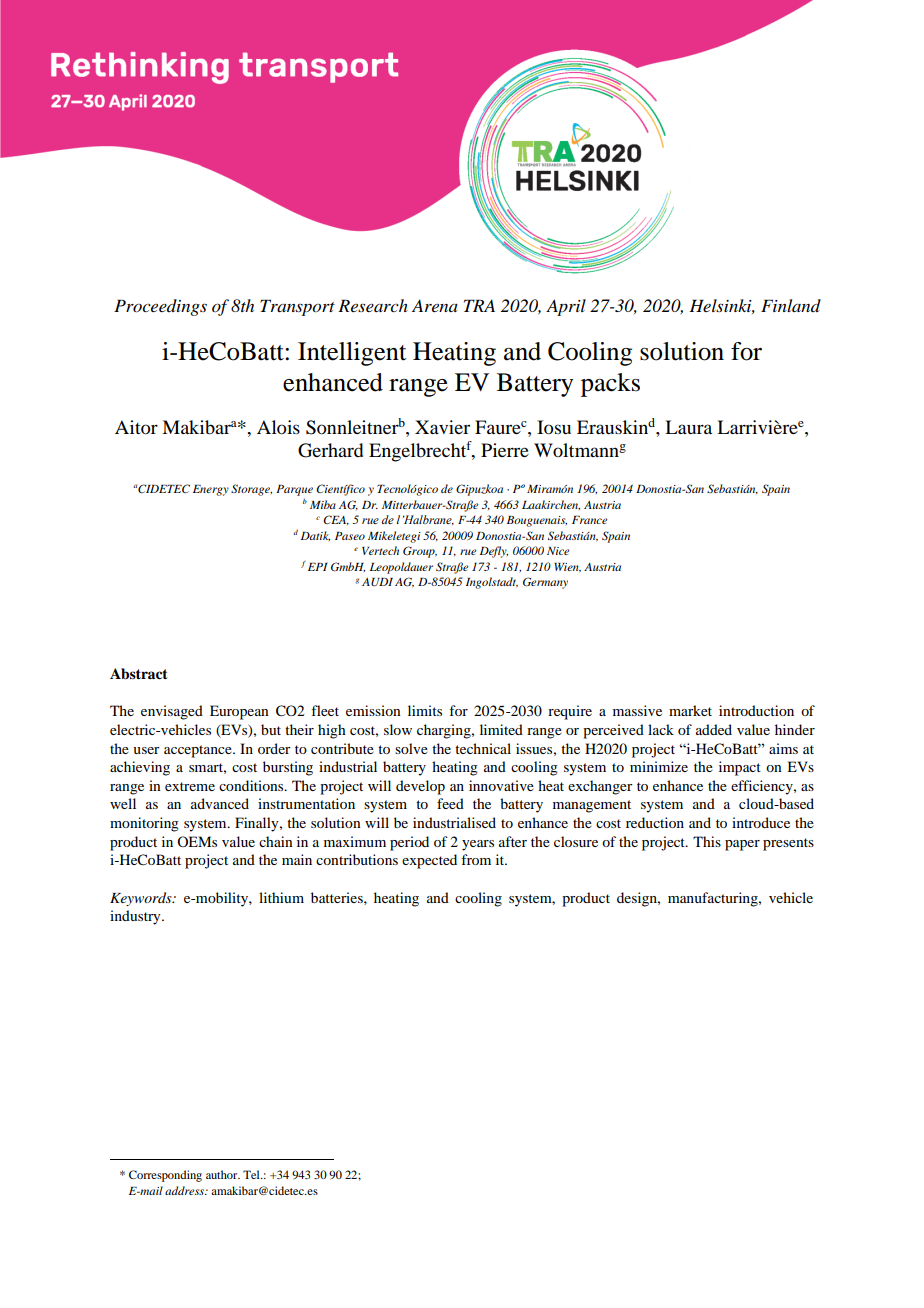 Image resolution: width=924 pixels, height=1308 pixels. What do you see at coordinates (165, 1176) in the screenshot?
I see `Corresponding` at bounding box center [165, 1176].
